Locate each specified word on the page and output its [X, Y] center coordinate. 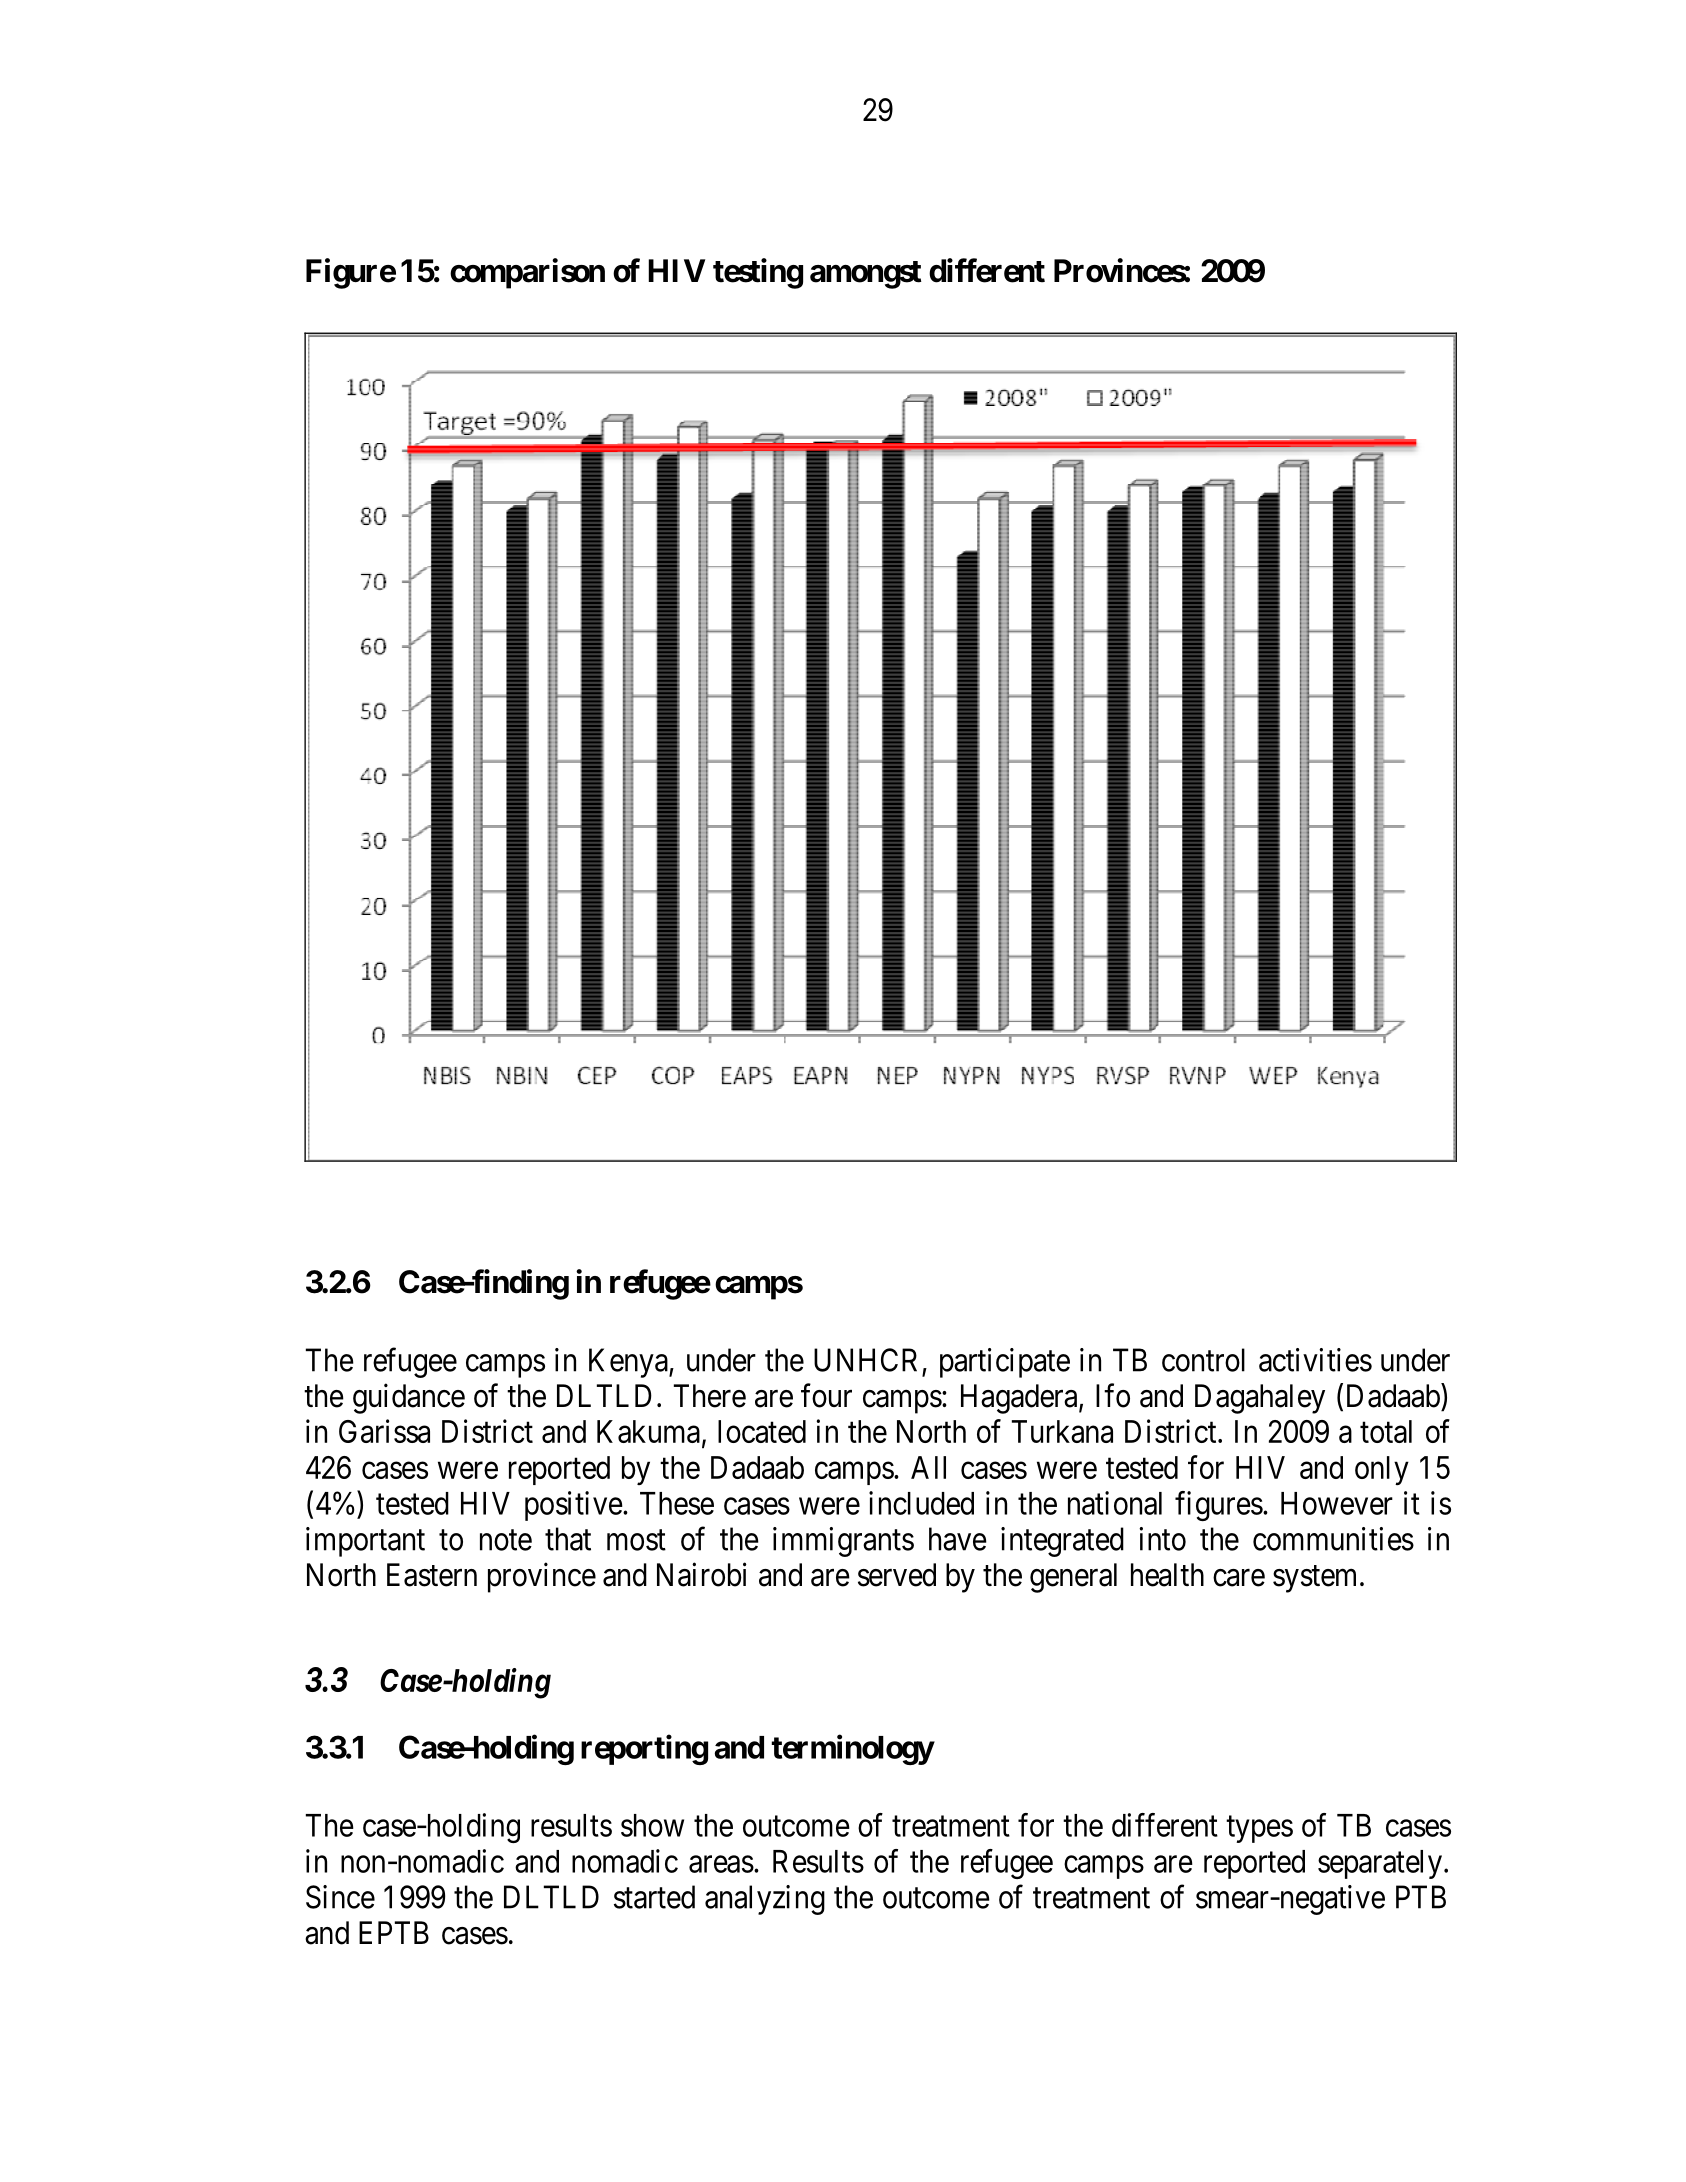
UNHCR [865, 1360]
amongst [866, 275]
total [1386, 1431]
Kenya [629, 1363]
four [826, 1395]
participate [1005, 1363]
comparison [527, 273]
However [1337, 1503]
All [928, 1467]
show [652, 1825]
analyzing [765, 1900]
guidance [409, 1398]
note [506, 1540]
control [1203, 1360]
